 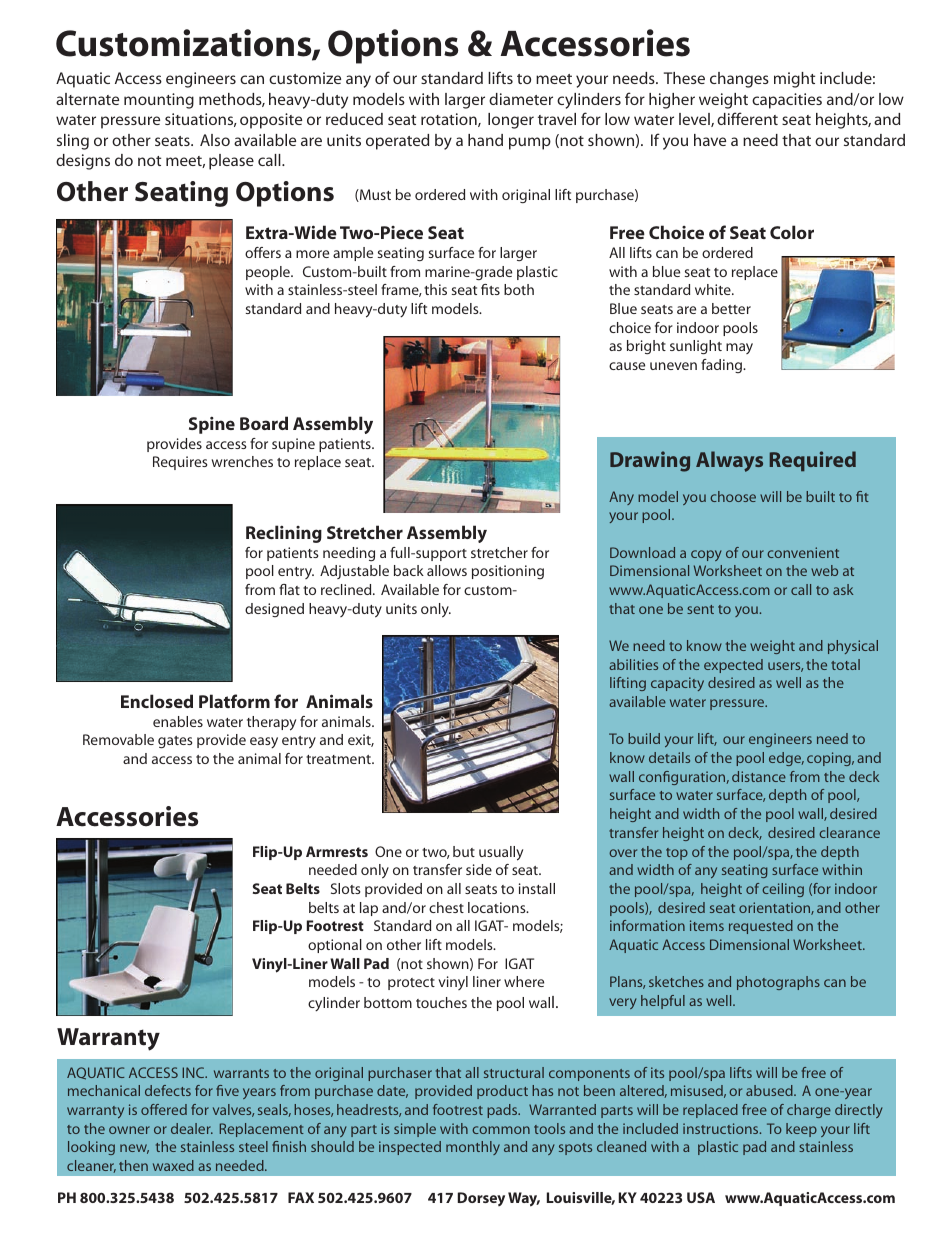 I want to click on Always, so click(x=729, y=461).
